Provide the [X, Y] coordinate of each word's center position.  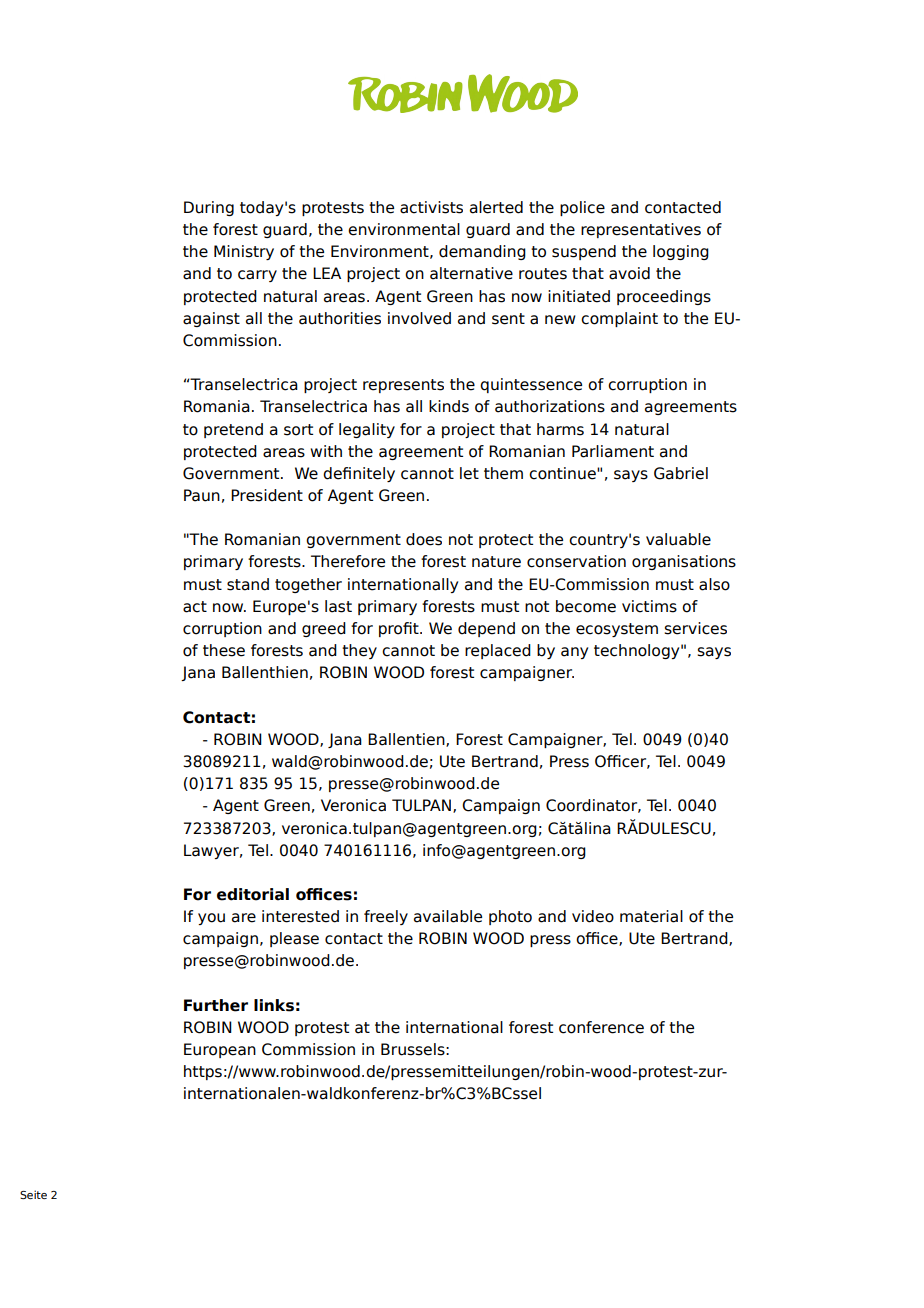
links [274, 1005]
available [448, 916]
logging [681, 252]
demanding [482, 252]
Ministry [244, 252]
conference [601, 1027]
